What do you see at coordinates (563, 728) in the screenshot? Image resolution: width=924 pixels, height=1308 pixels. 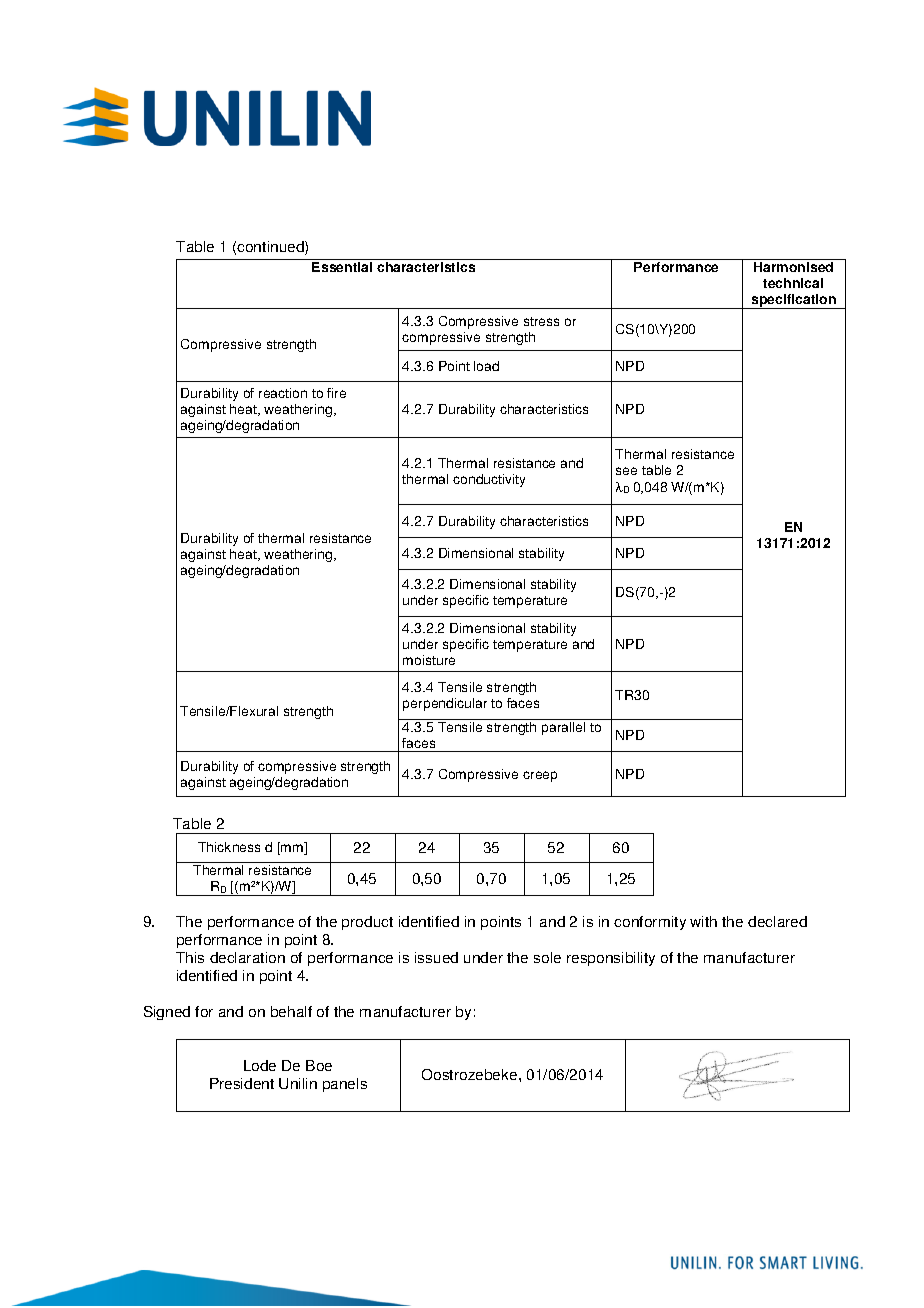 I see `parallel` at bounding box center [563, 728].
